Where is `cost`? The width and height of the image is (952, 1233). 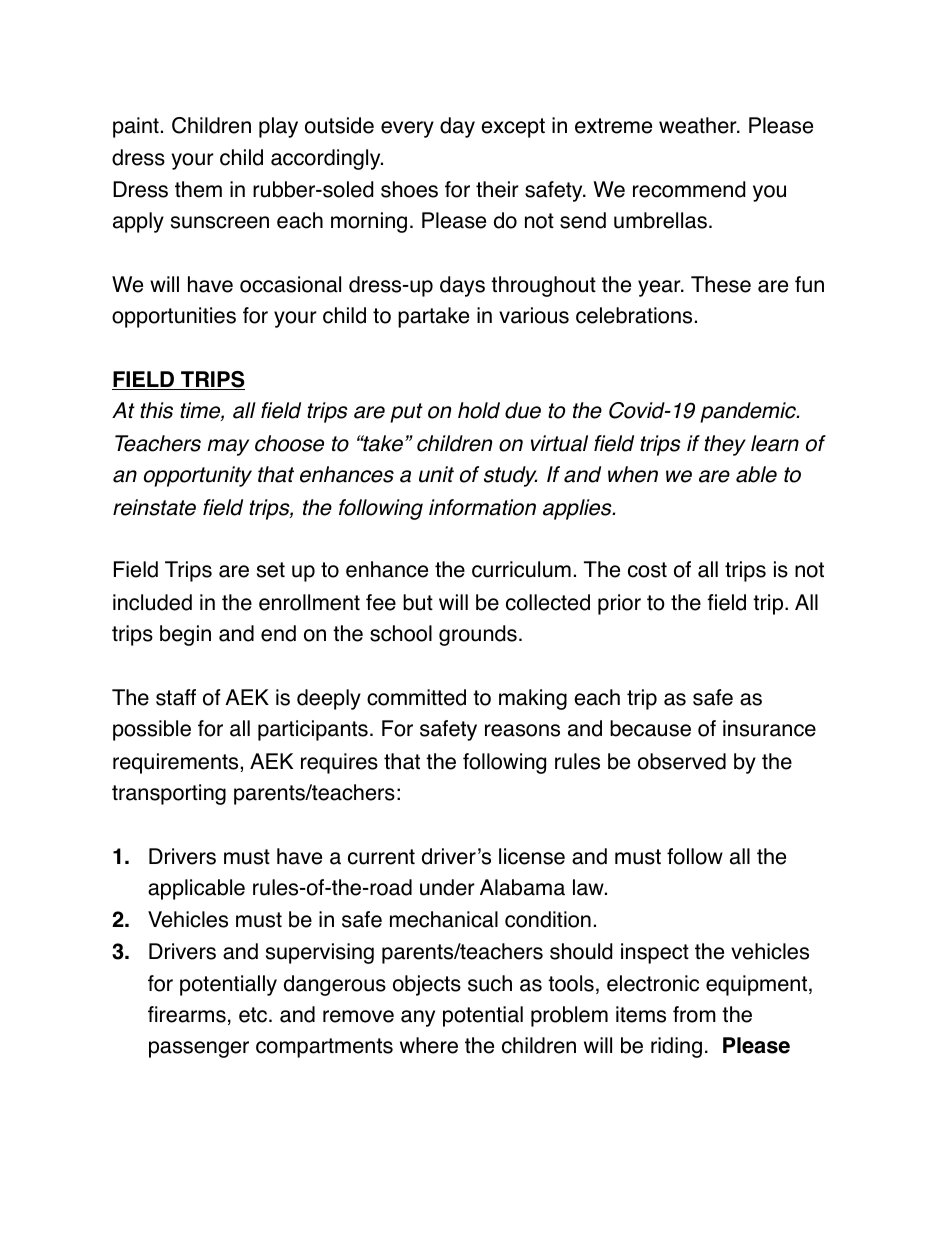
cost is located at coordinates (647, 570).
